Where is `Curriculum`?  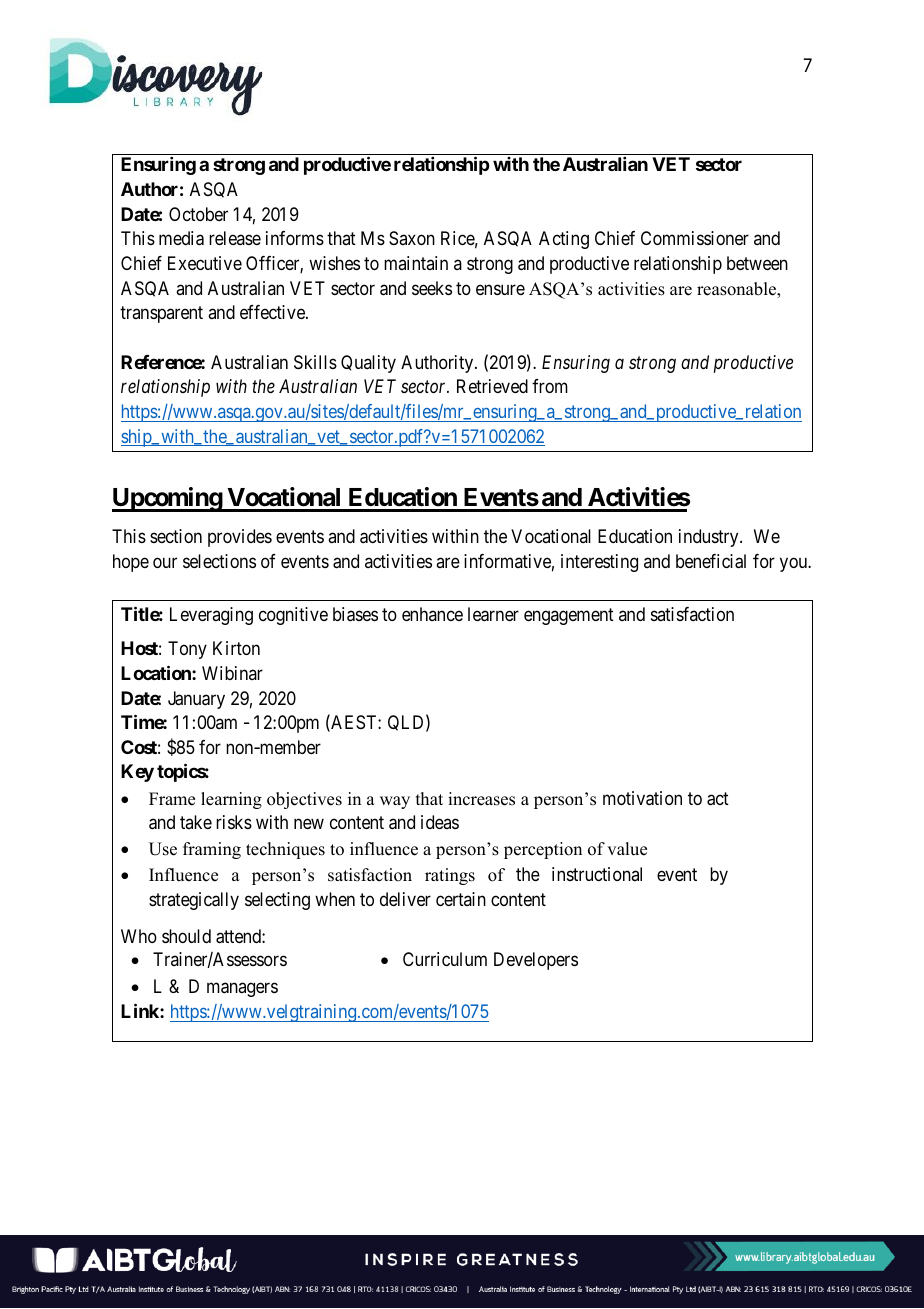
Curriculum is located at coordinates (445, 959).
